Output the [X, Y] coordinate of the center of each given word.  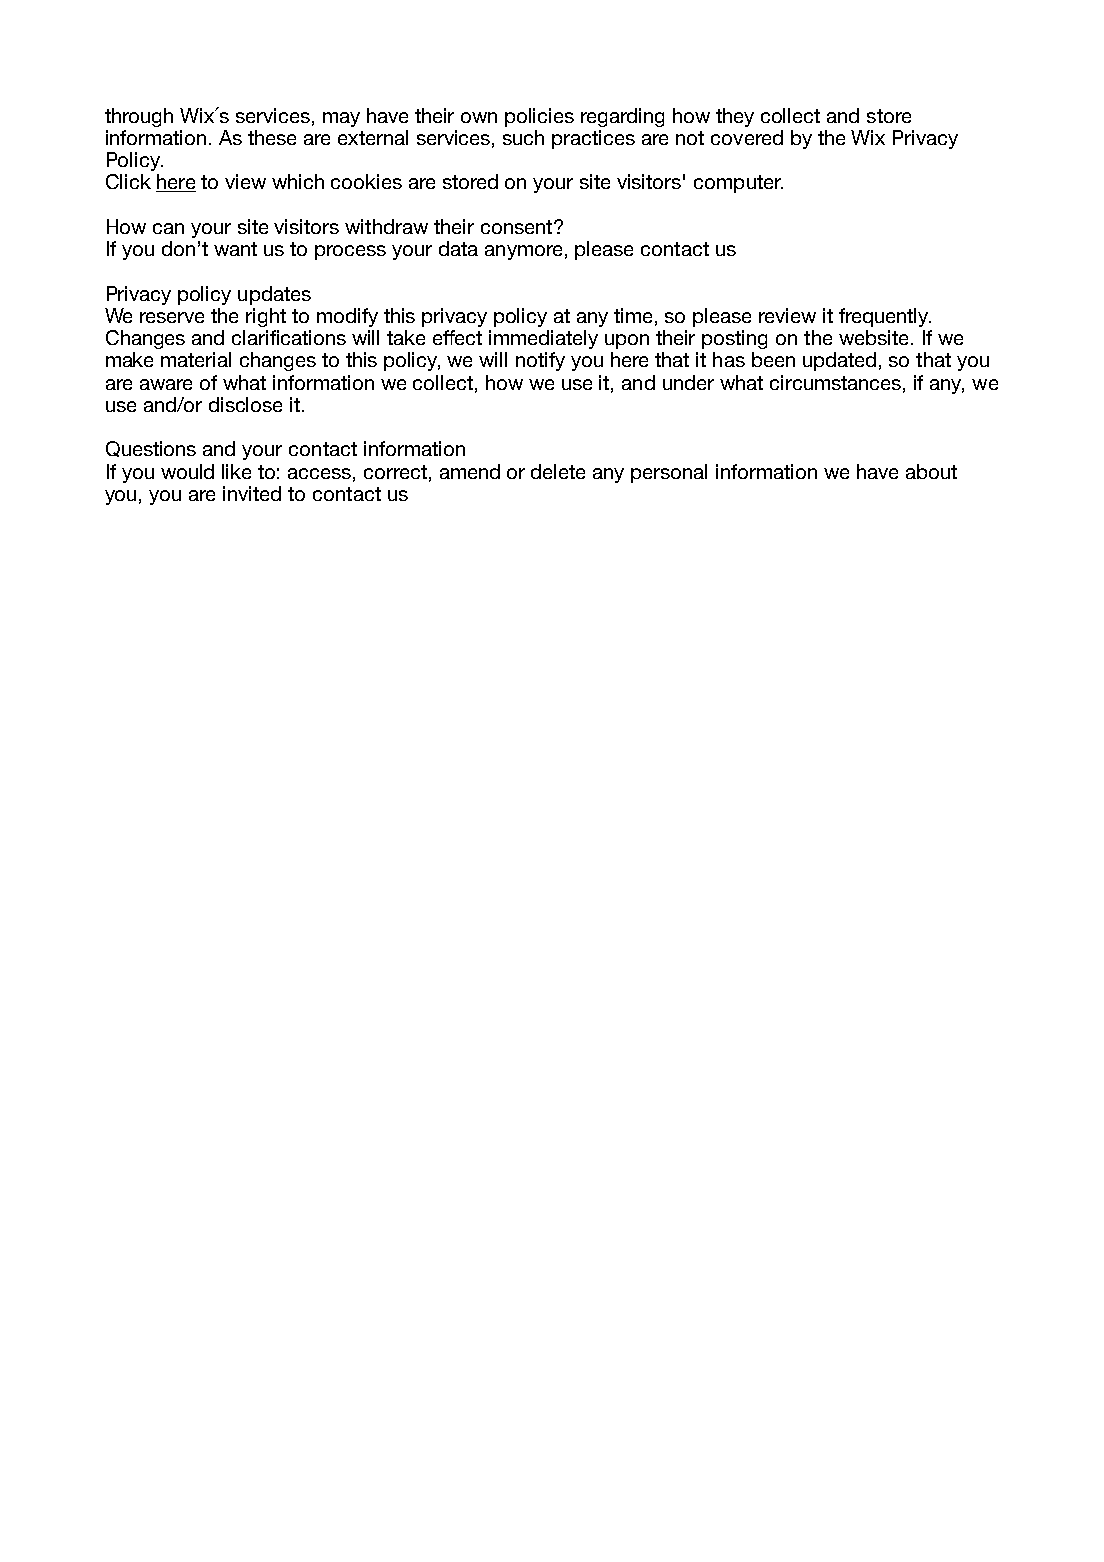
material [196, 359]
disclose [245, 404]
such [523, 137]
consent [518, 227]
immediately [543, 339]
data [458, 248]
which [298, 181]
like [236, 471]
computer [738, 184]
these [272, 137]
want [235, 249]
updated [839, 361]
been [773, 359]
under [688, 382]
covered [747, 137]
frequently [885, 317]
